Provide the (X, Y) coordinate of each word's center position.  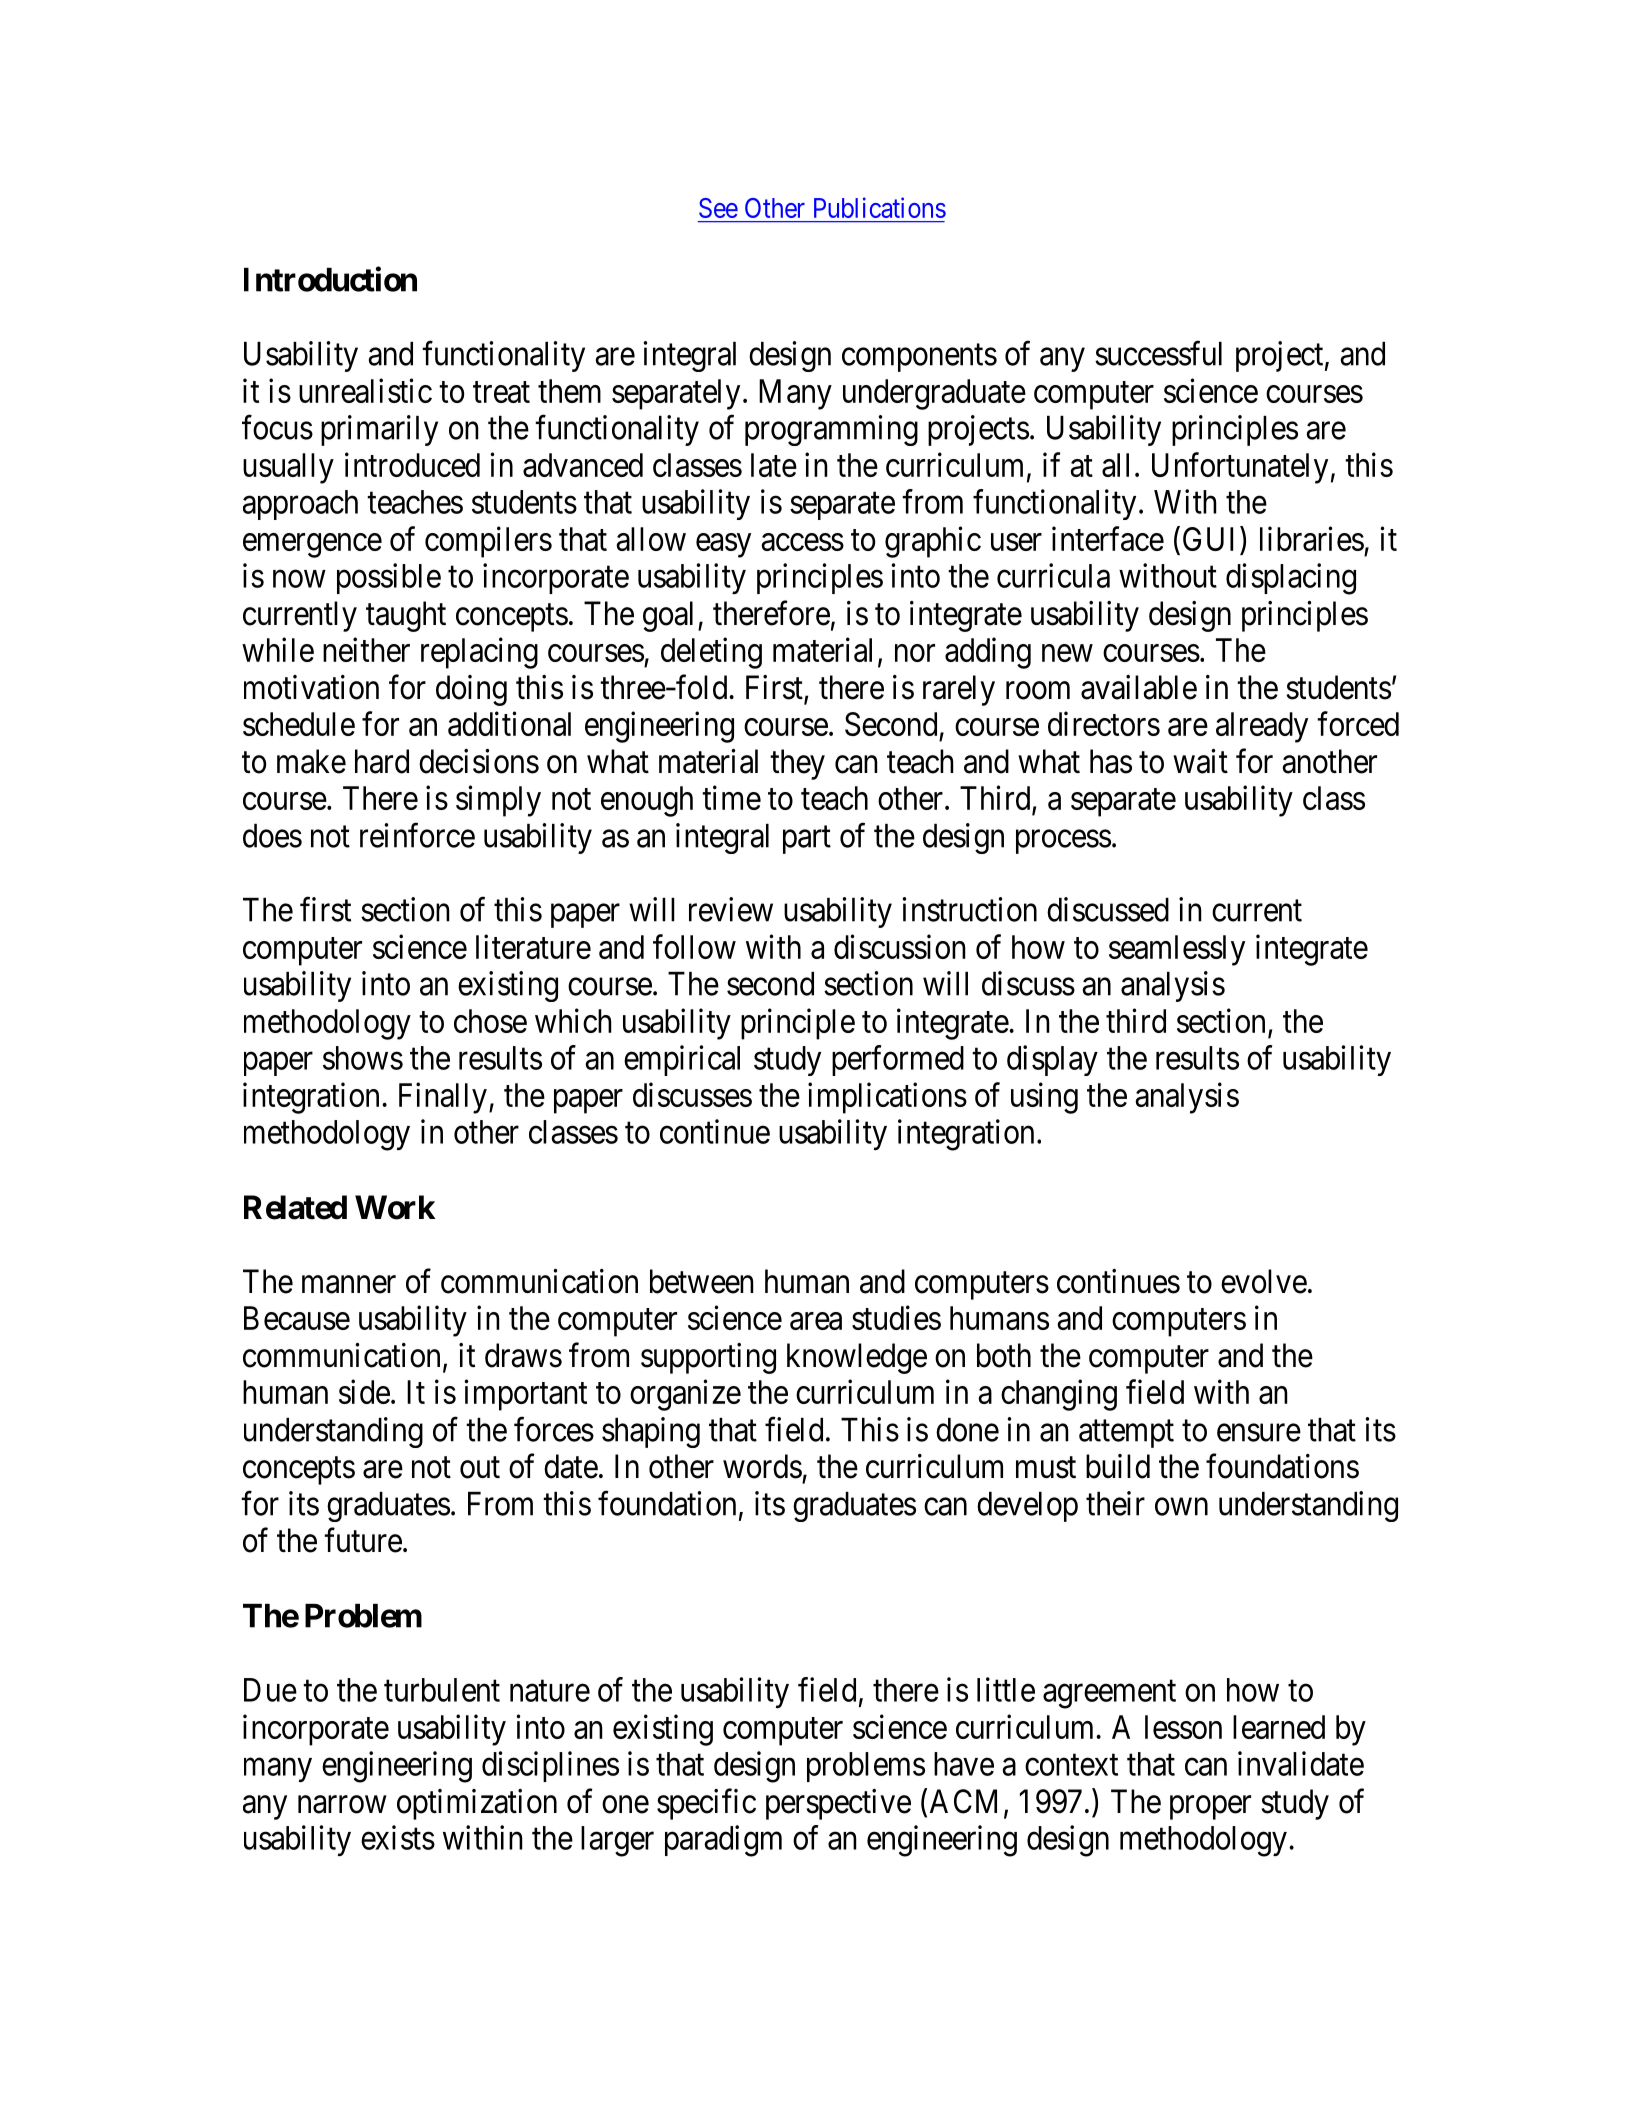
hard (382, 761)
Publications (880, 207)
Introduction (330, 279)
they (797, 764)
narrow (342, 1805)
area (816, 1321)
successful (1158, 353)
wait (1200, 761)
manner (349, 1285)
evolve (1264, 1281)
